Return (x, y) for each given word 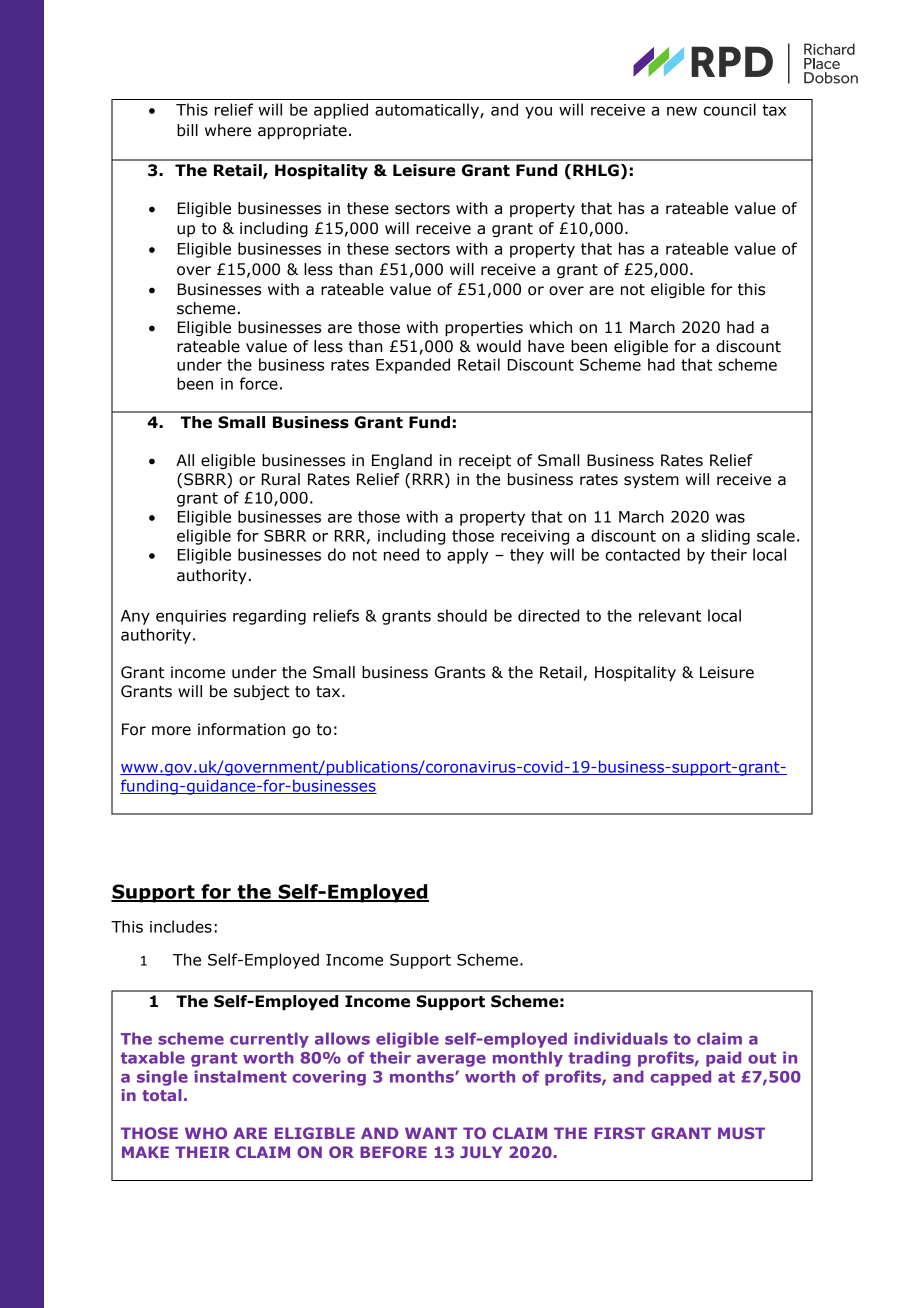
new (682, 111)
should (462, 615)
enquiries (191, 617)
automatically (428, 111)
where (228, 130)
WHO (206, 1133)
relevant (670, 615)
